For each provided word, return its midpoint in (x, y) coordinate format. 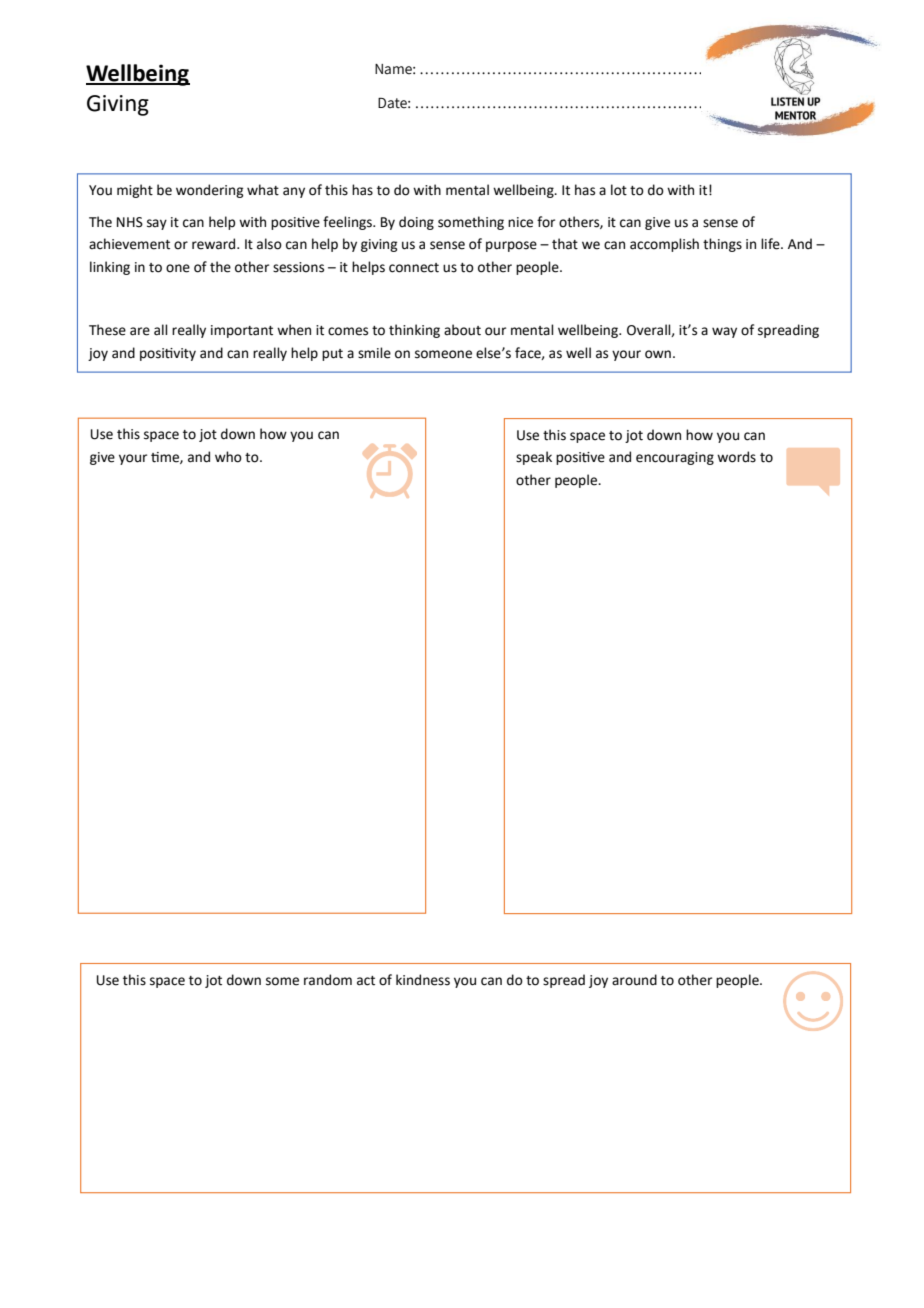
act (366, 981)
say (157, 224)
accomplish (664, 245)
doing (416, 223)
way (724, 332)
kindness (423, 980)
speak (534, 458)
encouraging (675, 458)
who (228, 457)
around (634, 980)
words (736, 457)
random (328, 980)
